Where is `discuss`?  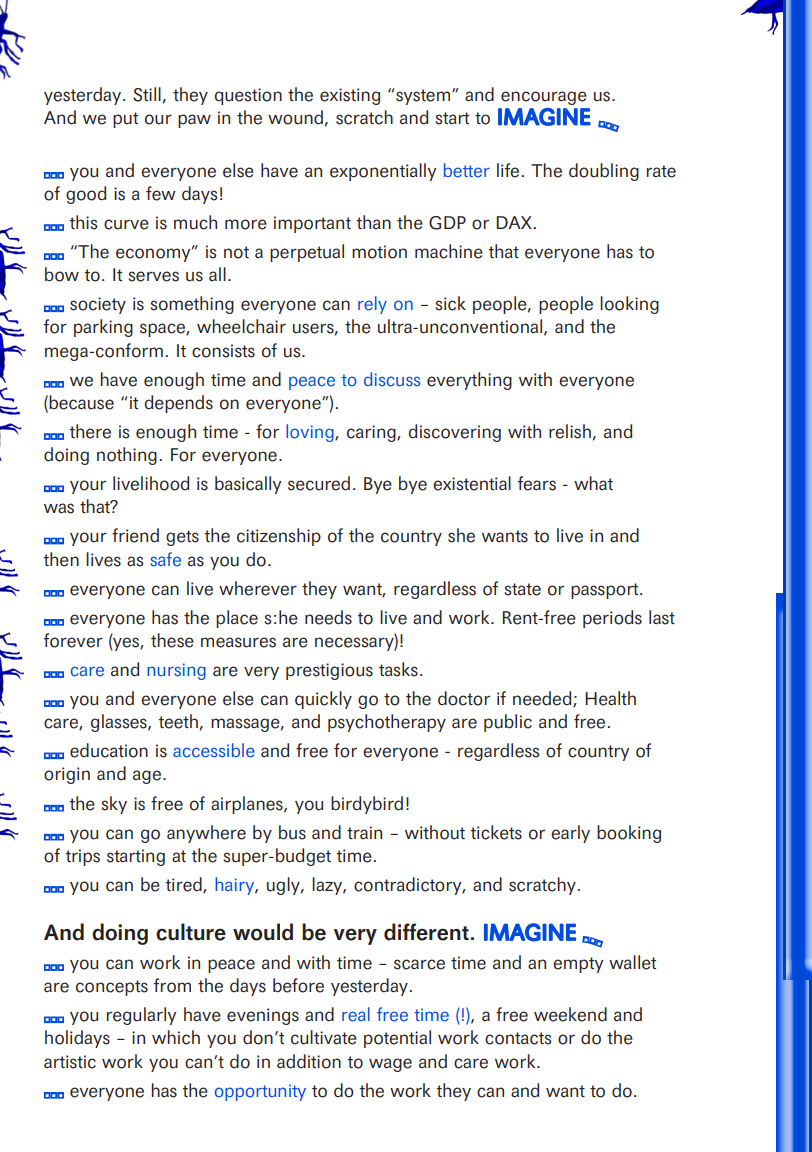
discuss is located at coordinates (392, 379).
